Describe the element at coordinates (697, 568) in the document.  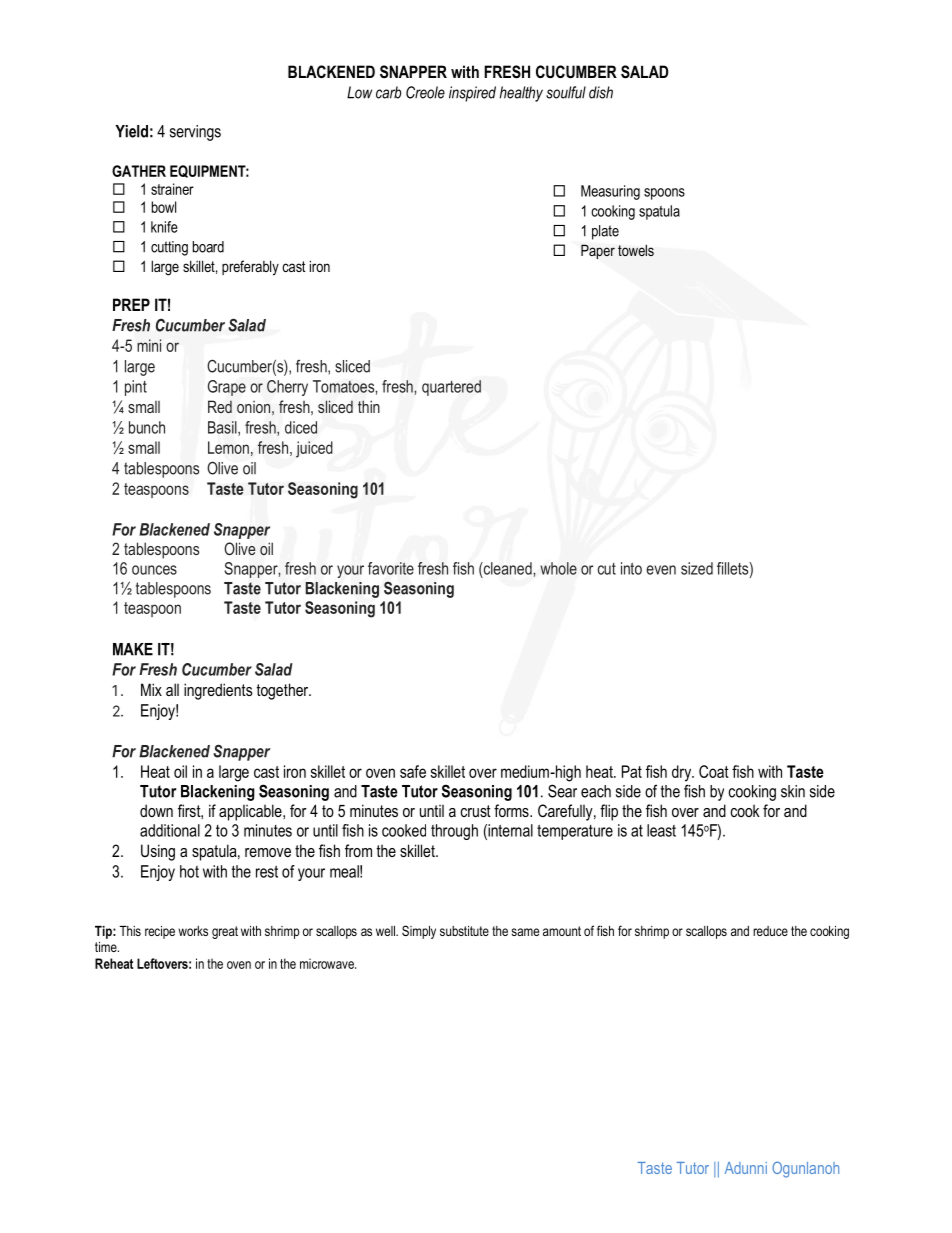
I see `sized` at that location.
